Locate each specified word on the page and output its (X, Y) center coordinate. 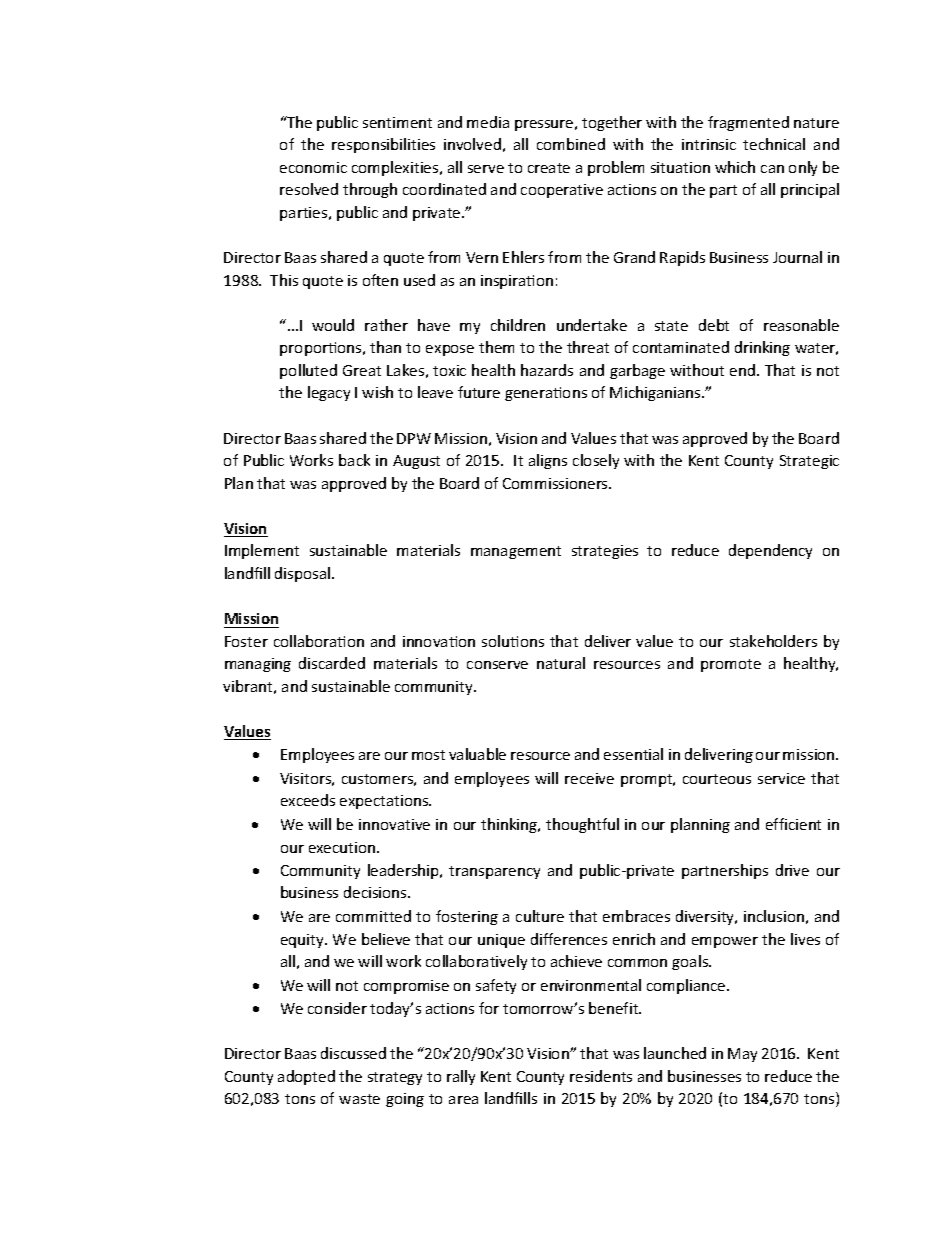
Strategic (809, 462)
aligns (548, 461)
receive (589, 778)
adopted (306, 1077)
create (549, 168)
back (354, 460)
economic (313, 167)
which (735, 167)
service (781, 778)
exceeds (308, 800)
